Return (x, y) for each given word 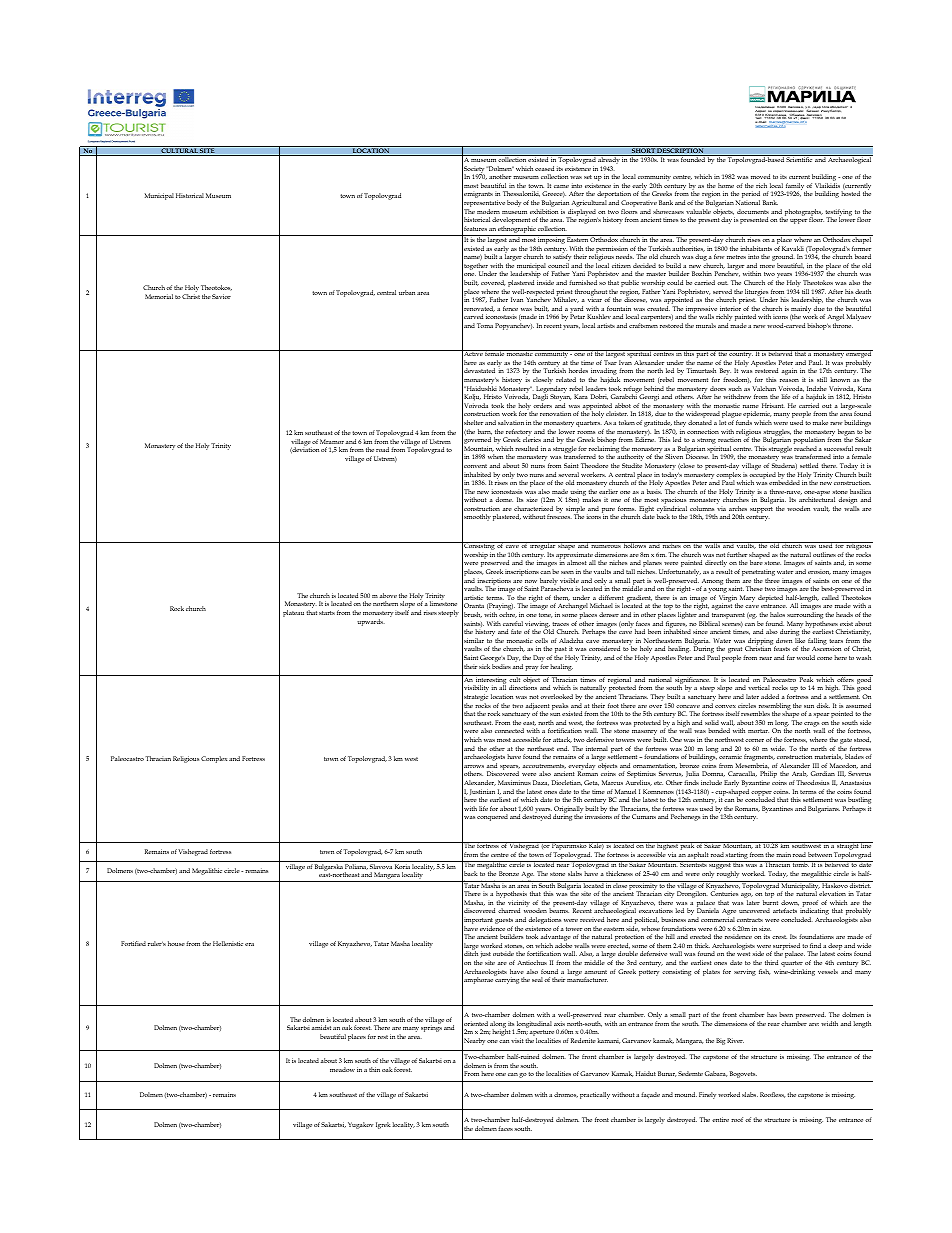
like (800, 640)
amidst (321, 1027)
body (514, 203)
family (795, 188)
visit (517, 1040)
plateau (293, 613)
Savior (221, 296)
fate (516, 631)
